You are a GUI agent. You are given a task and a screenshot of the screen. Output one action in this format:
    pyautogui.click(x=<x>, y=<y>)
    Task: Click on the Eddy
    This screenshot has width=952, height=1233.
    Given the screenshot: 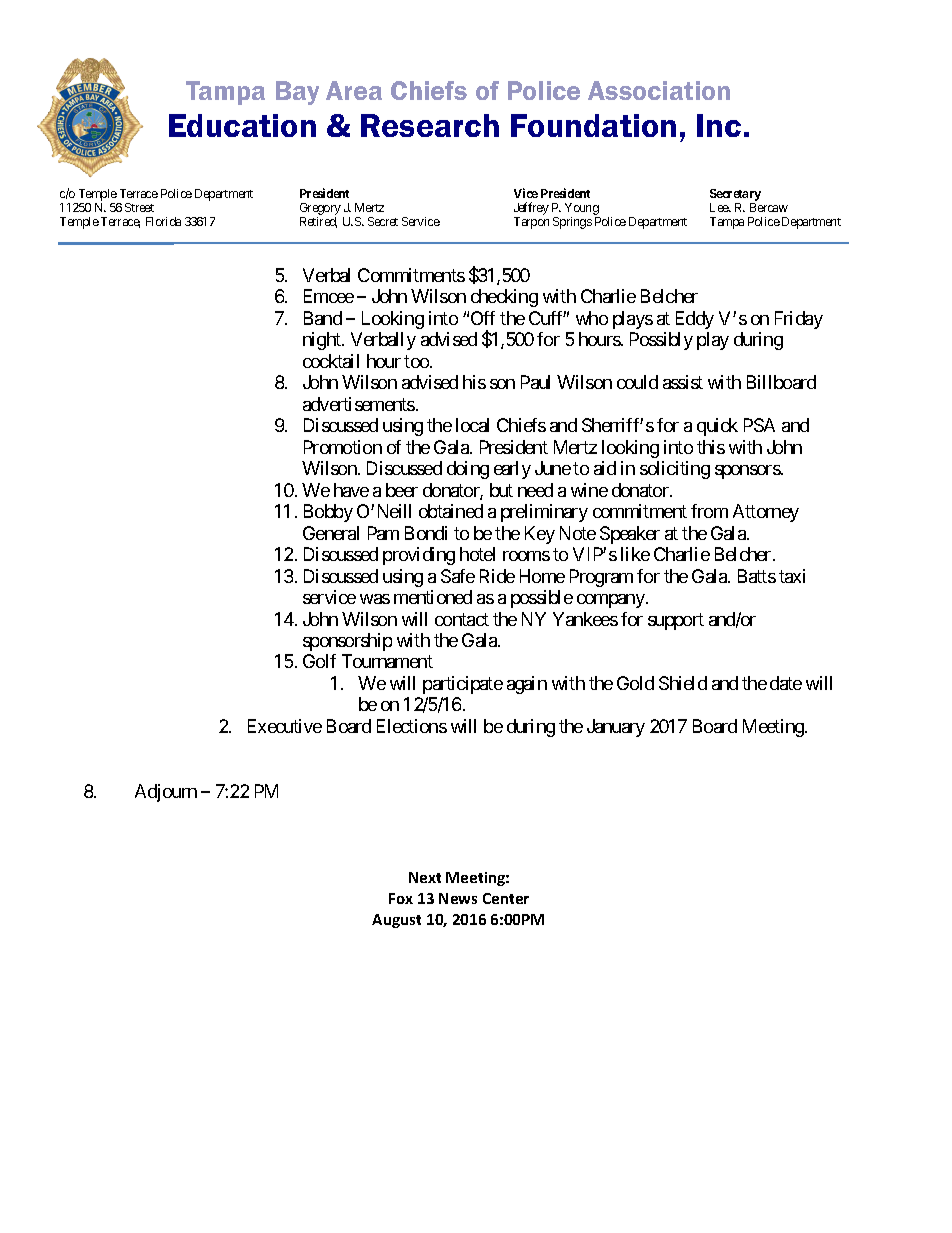 What is the action you would take?
    pyautogui.click(x=695, y=320)
